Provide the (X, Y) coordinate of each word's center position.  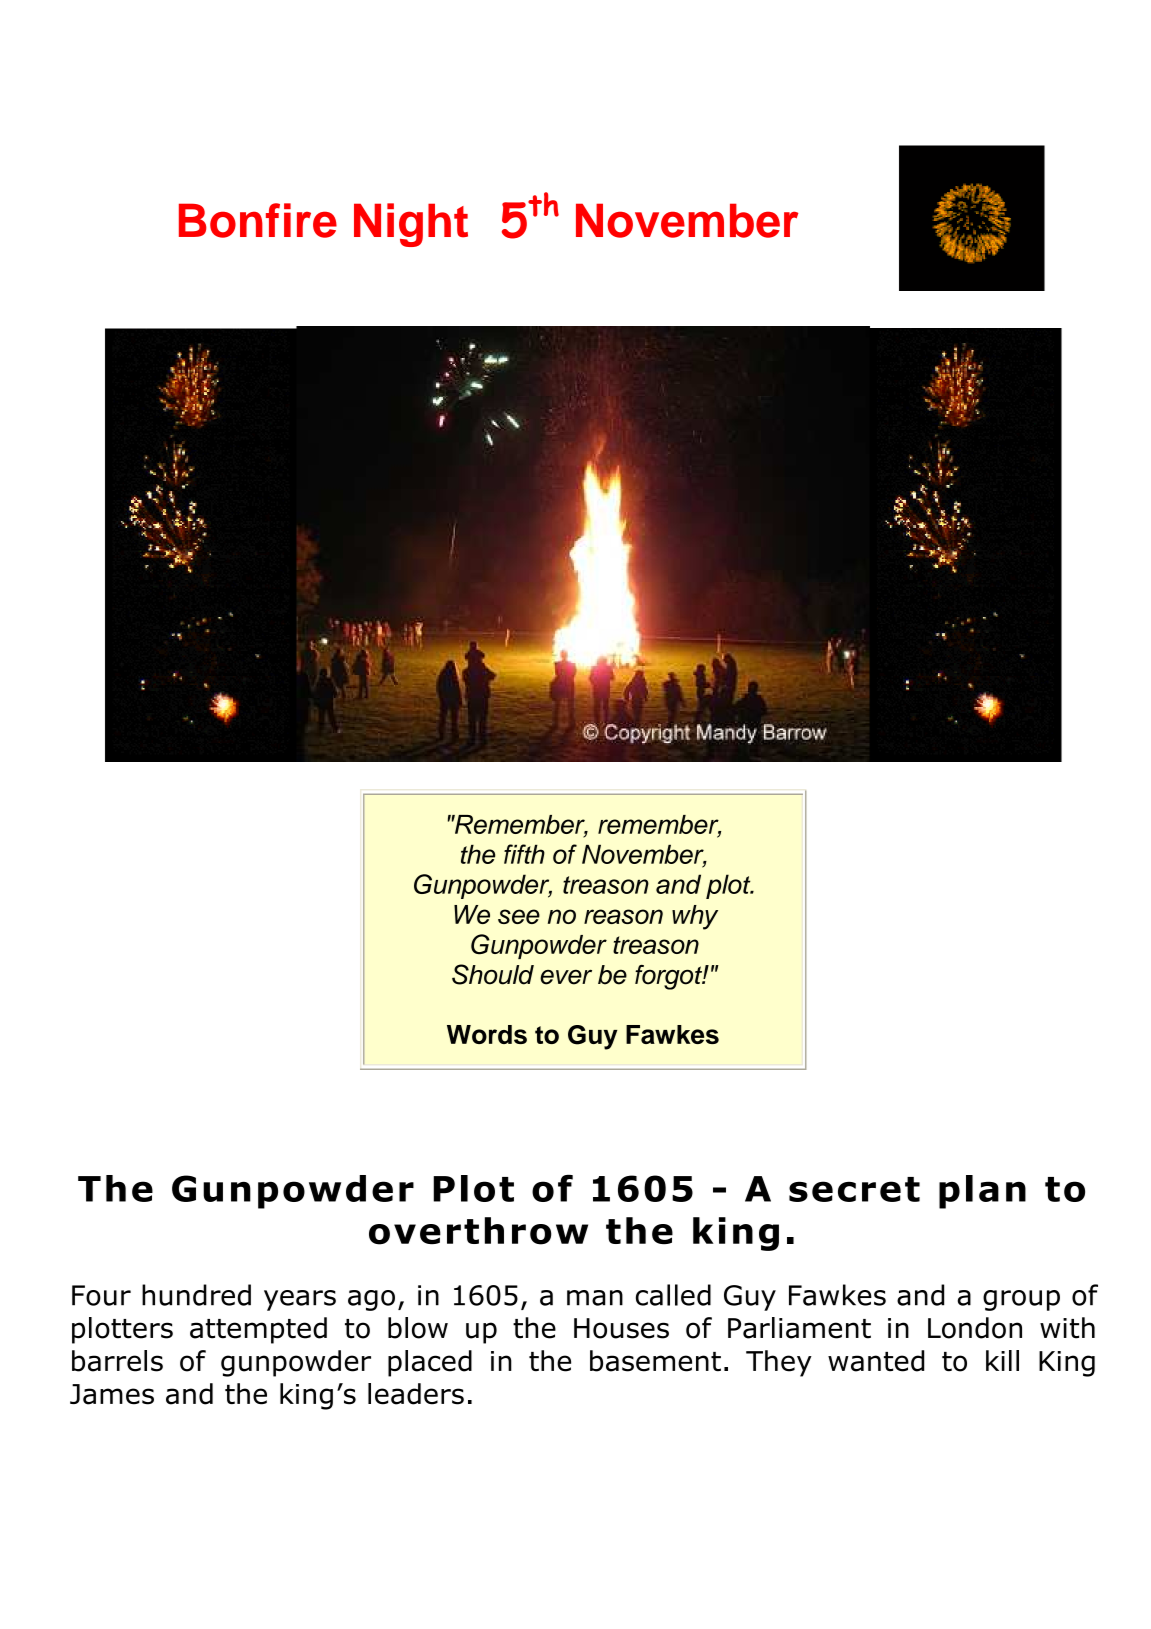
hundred (196, 1295)
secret (854, 1189)
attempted (258, 1330)
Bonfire (258, 220)
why (695, 917)
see (519, 916)
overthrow (478, 1231)
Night (411, 225)
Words (487, 1034)
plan (982, 1192)
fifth (524, 854)
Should (493, 974)
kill (1002, 1360)
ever (566, 977)
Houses (621, 1328)
